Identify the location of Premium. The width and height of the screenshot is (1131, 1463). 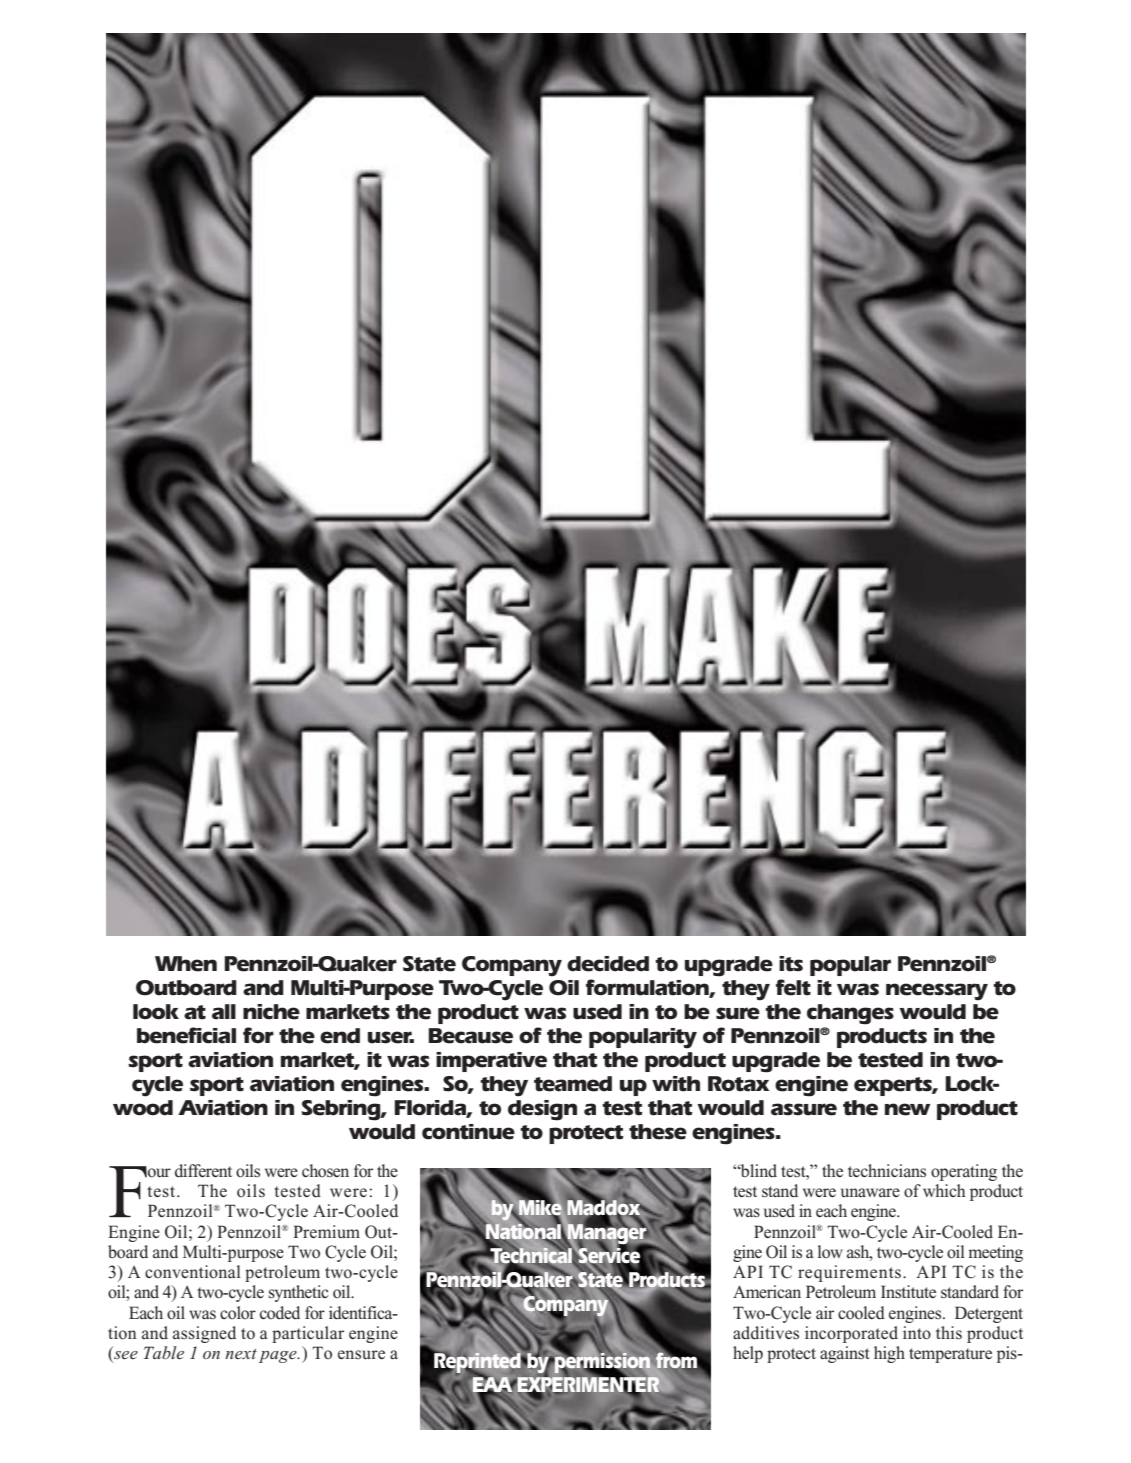
(326, 1231).
